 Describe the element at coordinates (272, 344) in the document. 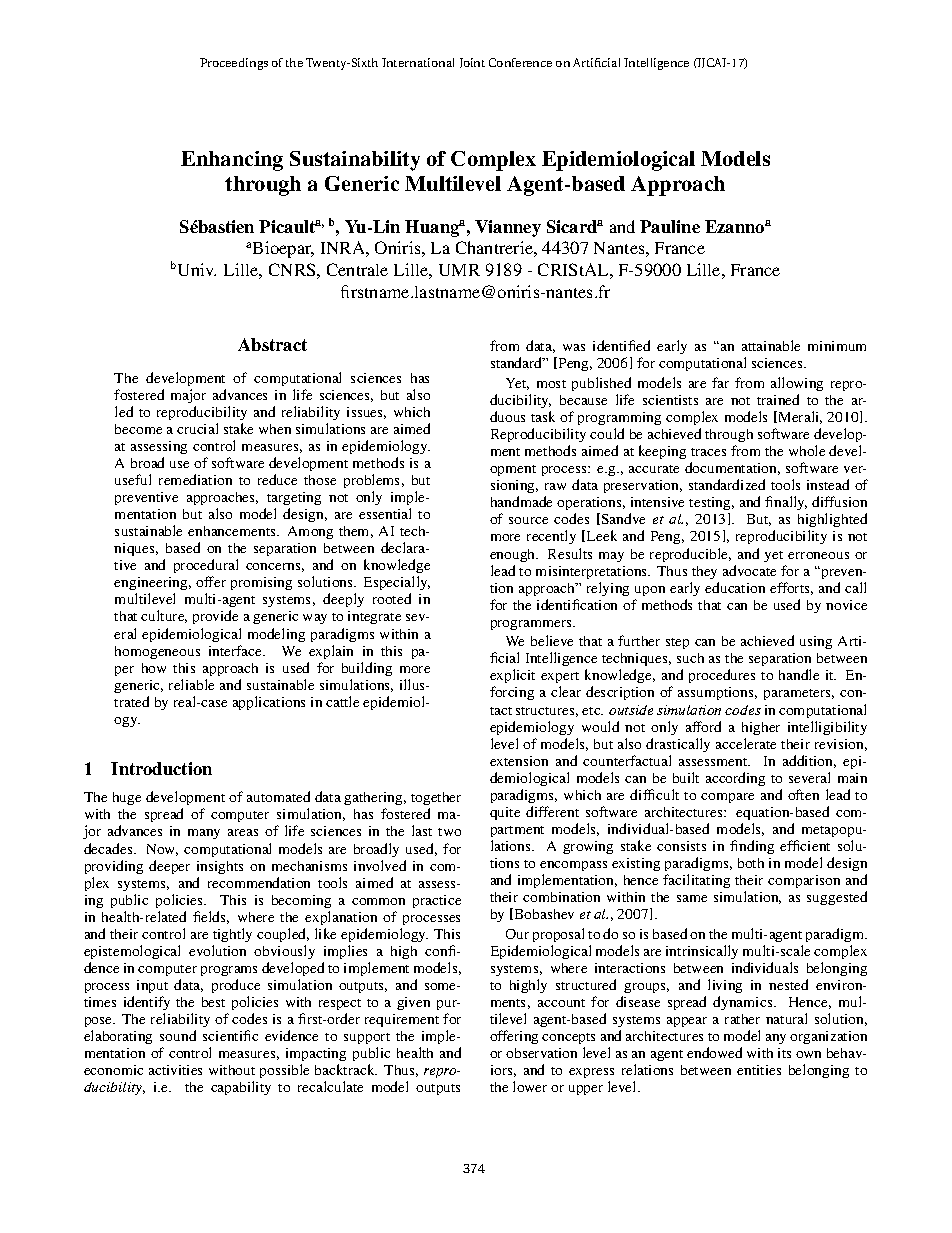

I see `Abstract` at that location.
